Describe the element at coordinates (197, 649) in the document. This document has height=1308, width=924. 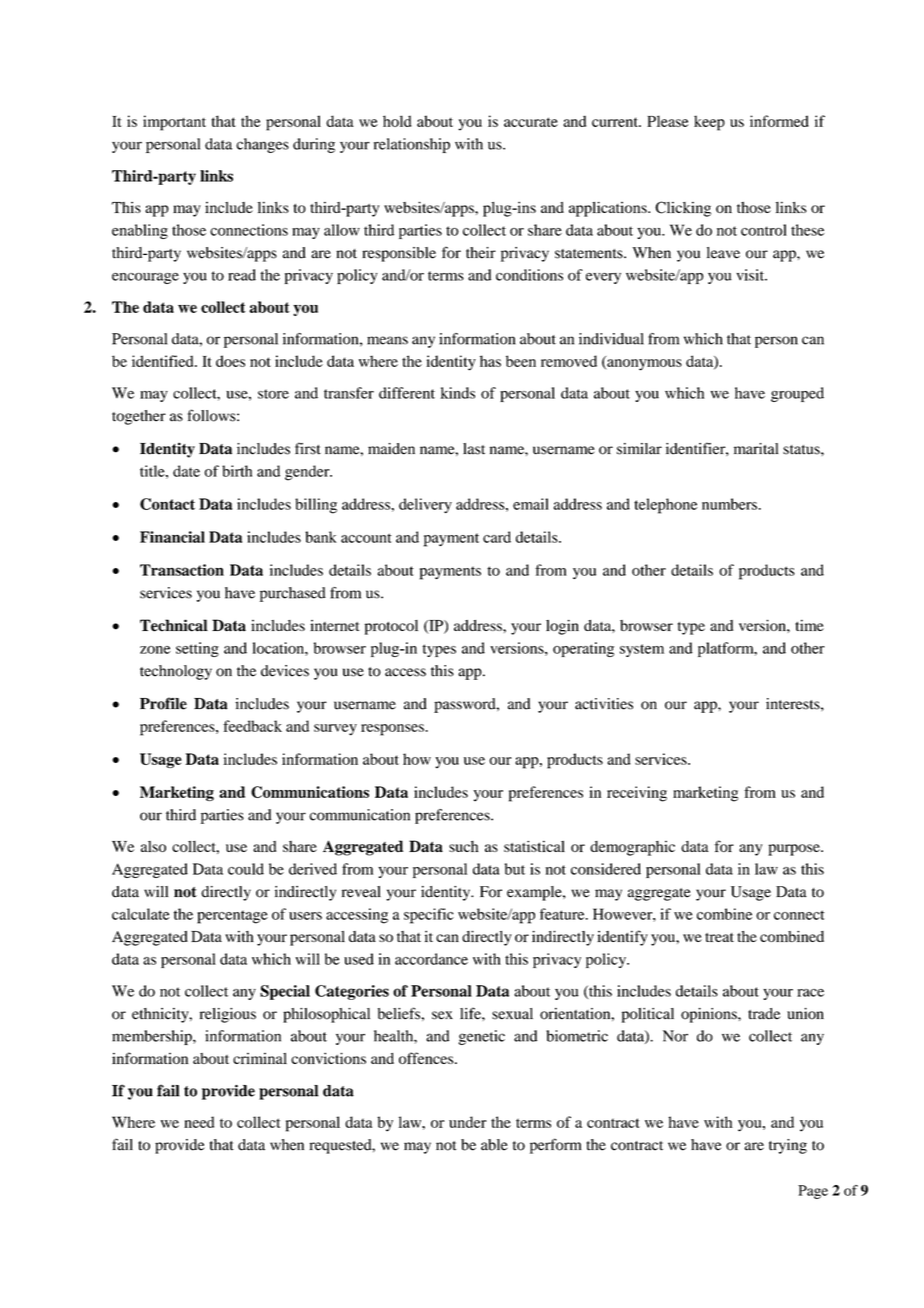
I see `setting` at that location.
